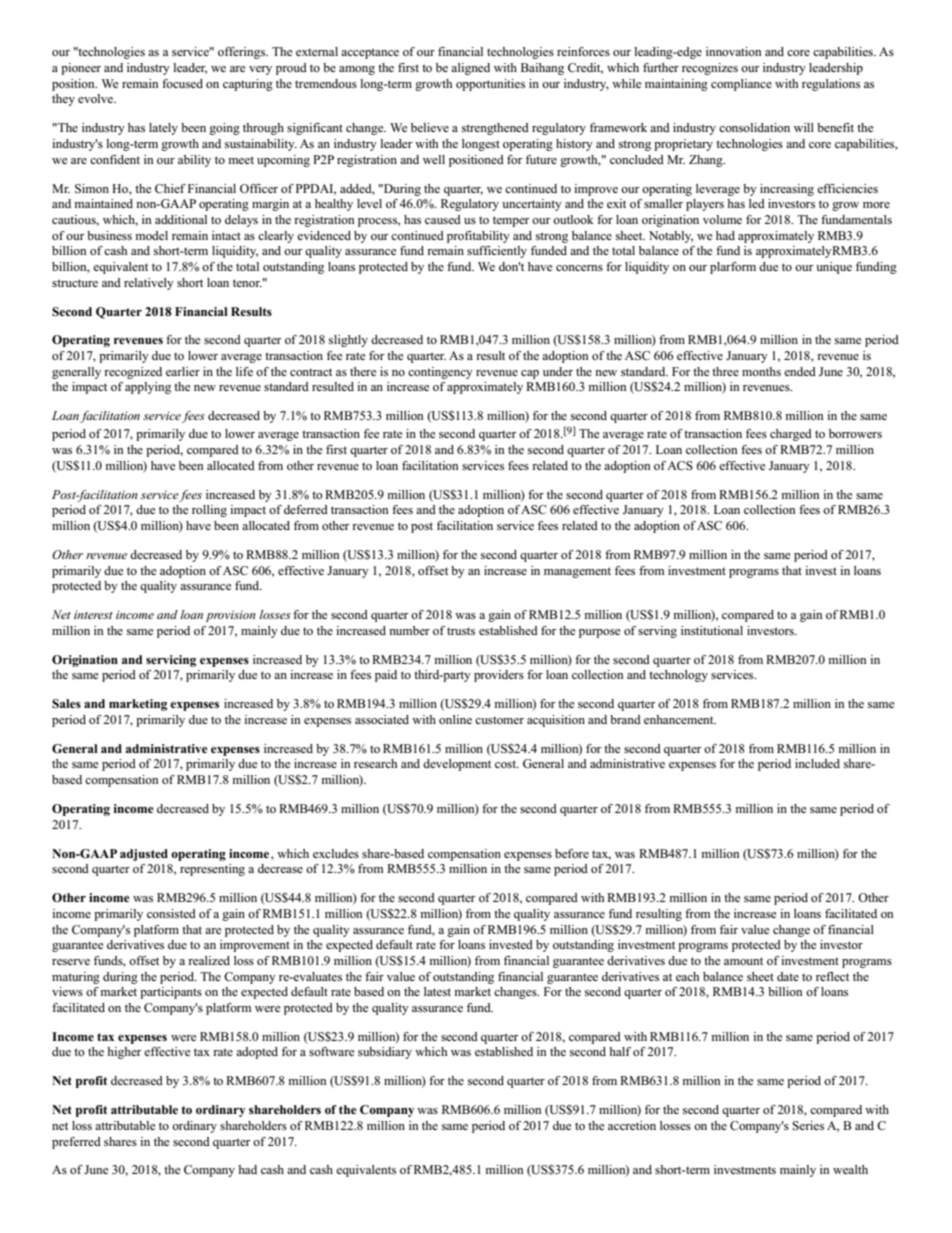 The width and height of the screenshot is (952, 1233). Describe the element at coordinates (183, 371) in the screenshot. I see `earlier` at that location.
